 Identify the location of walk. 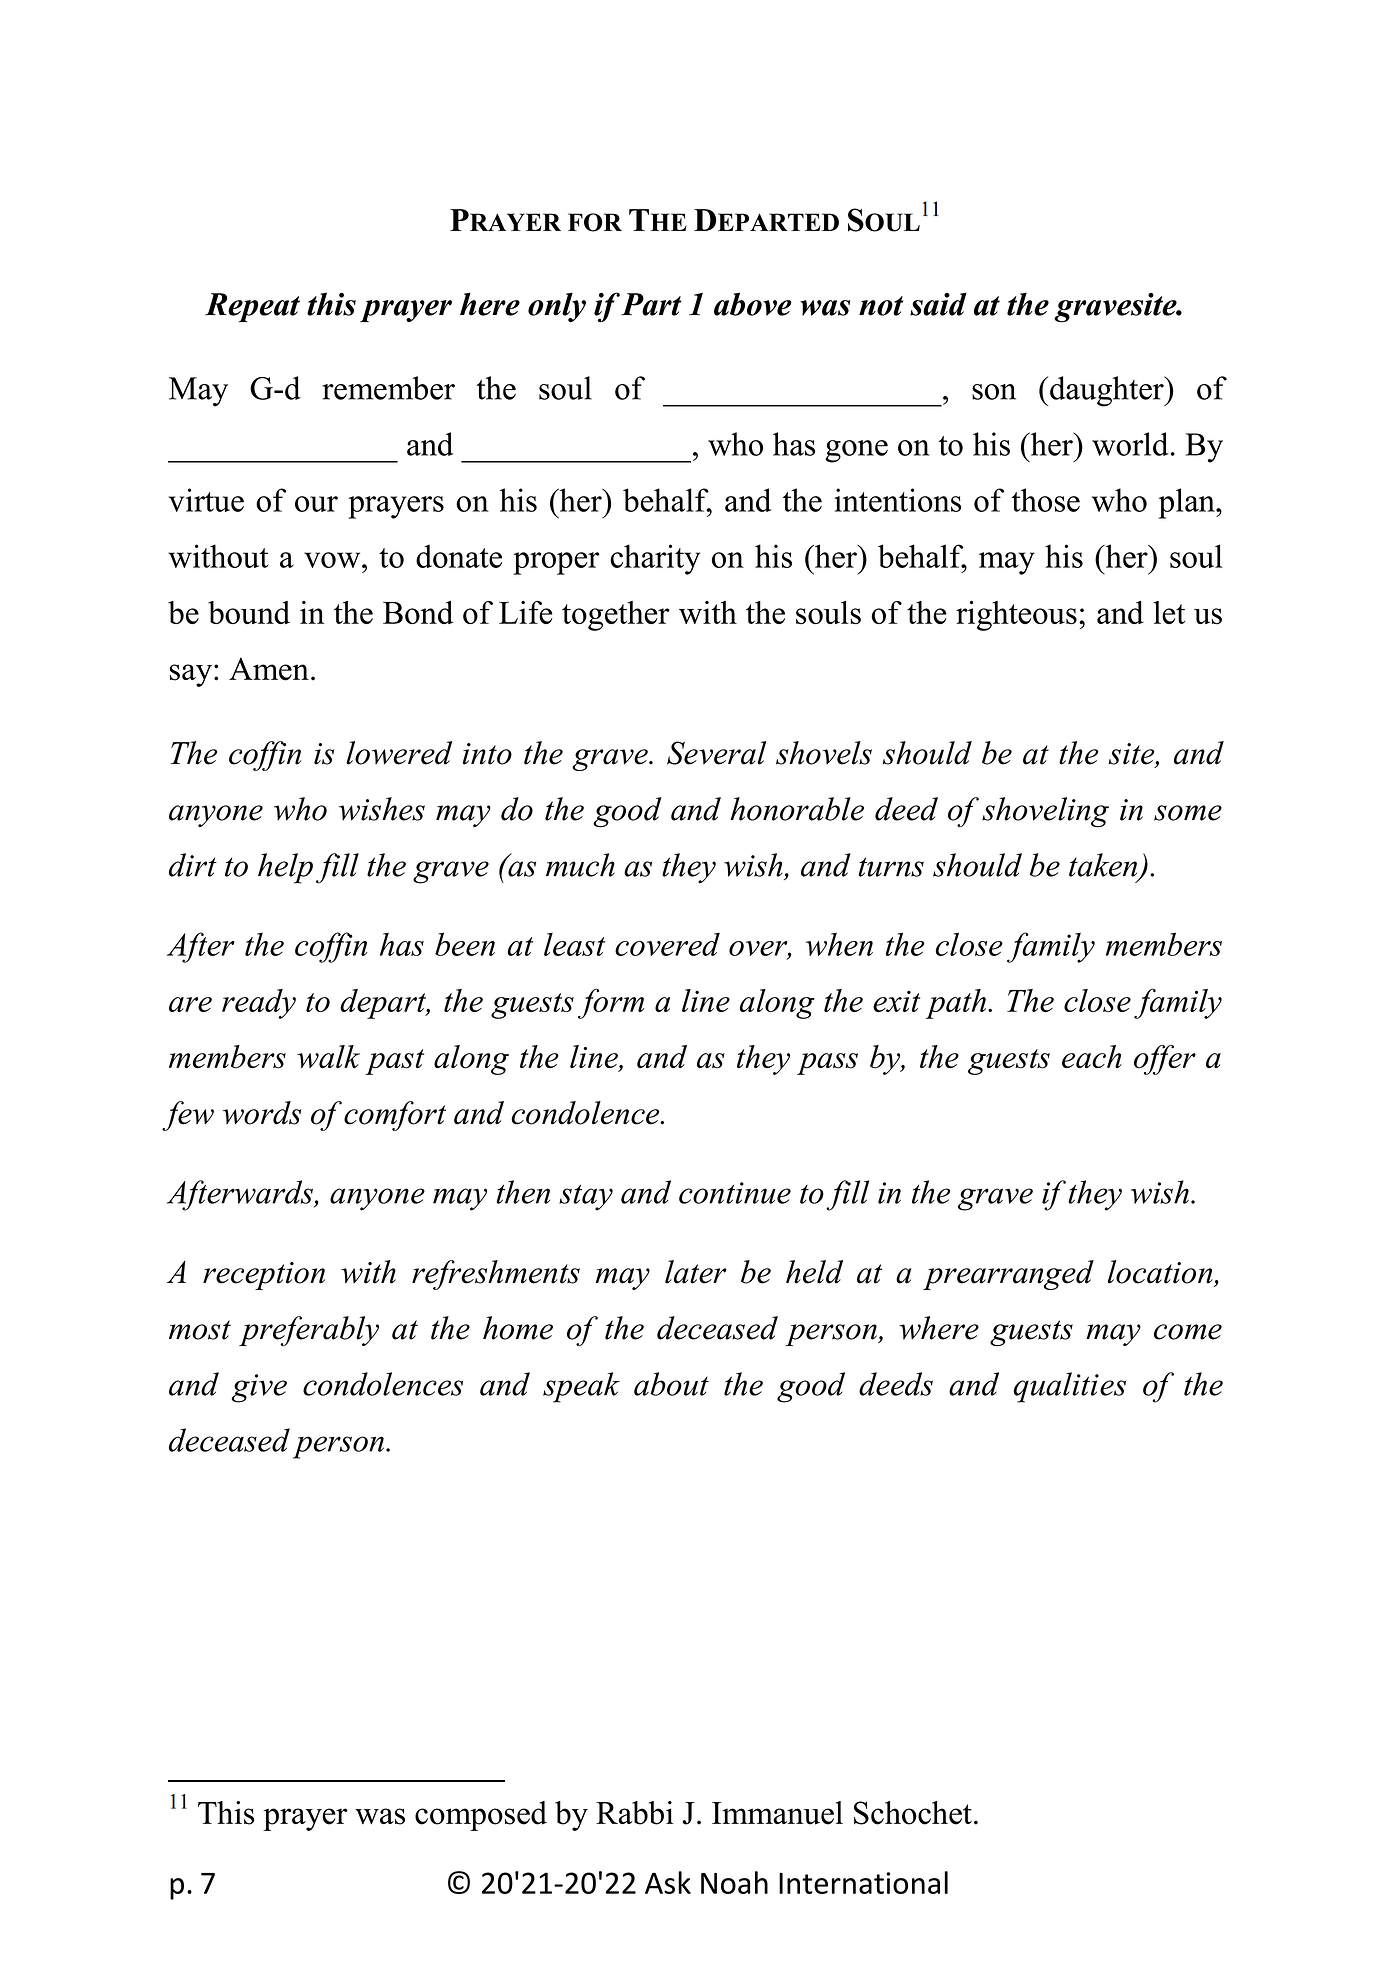
(328, 1056).
